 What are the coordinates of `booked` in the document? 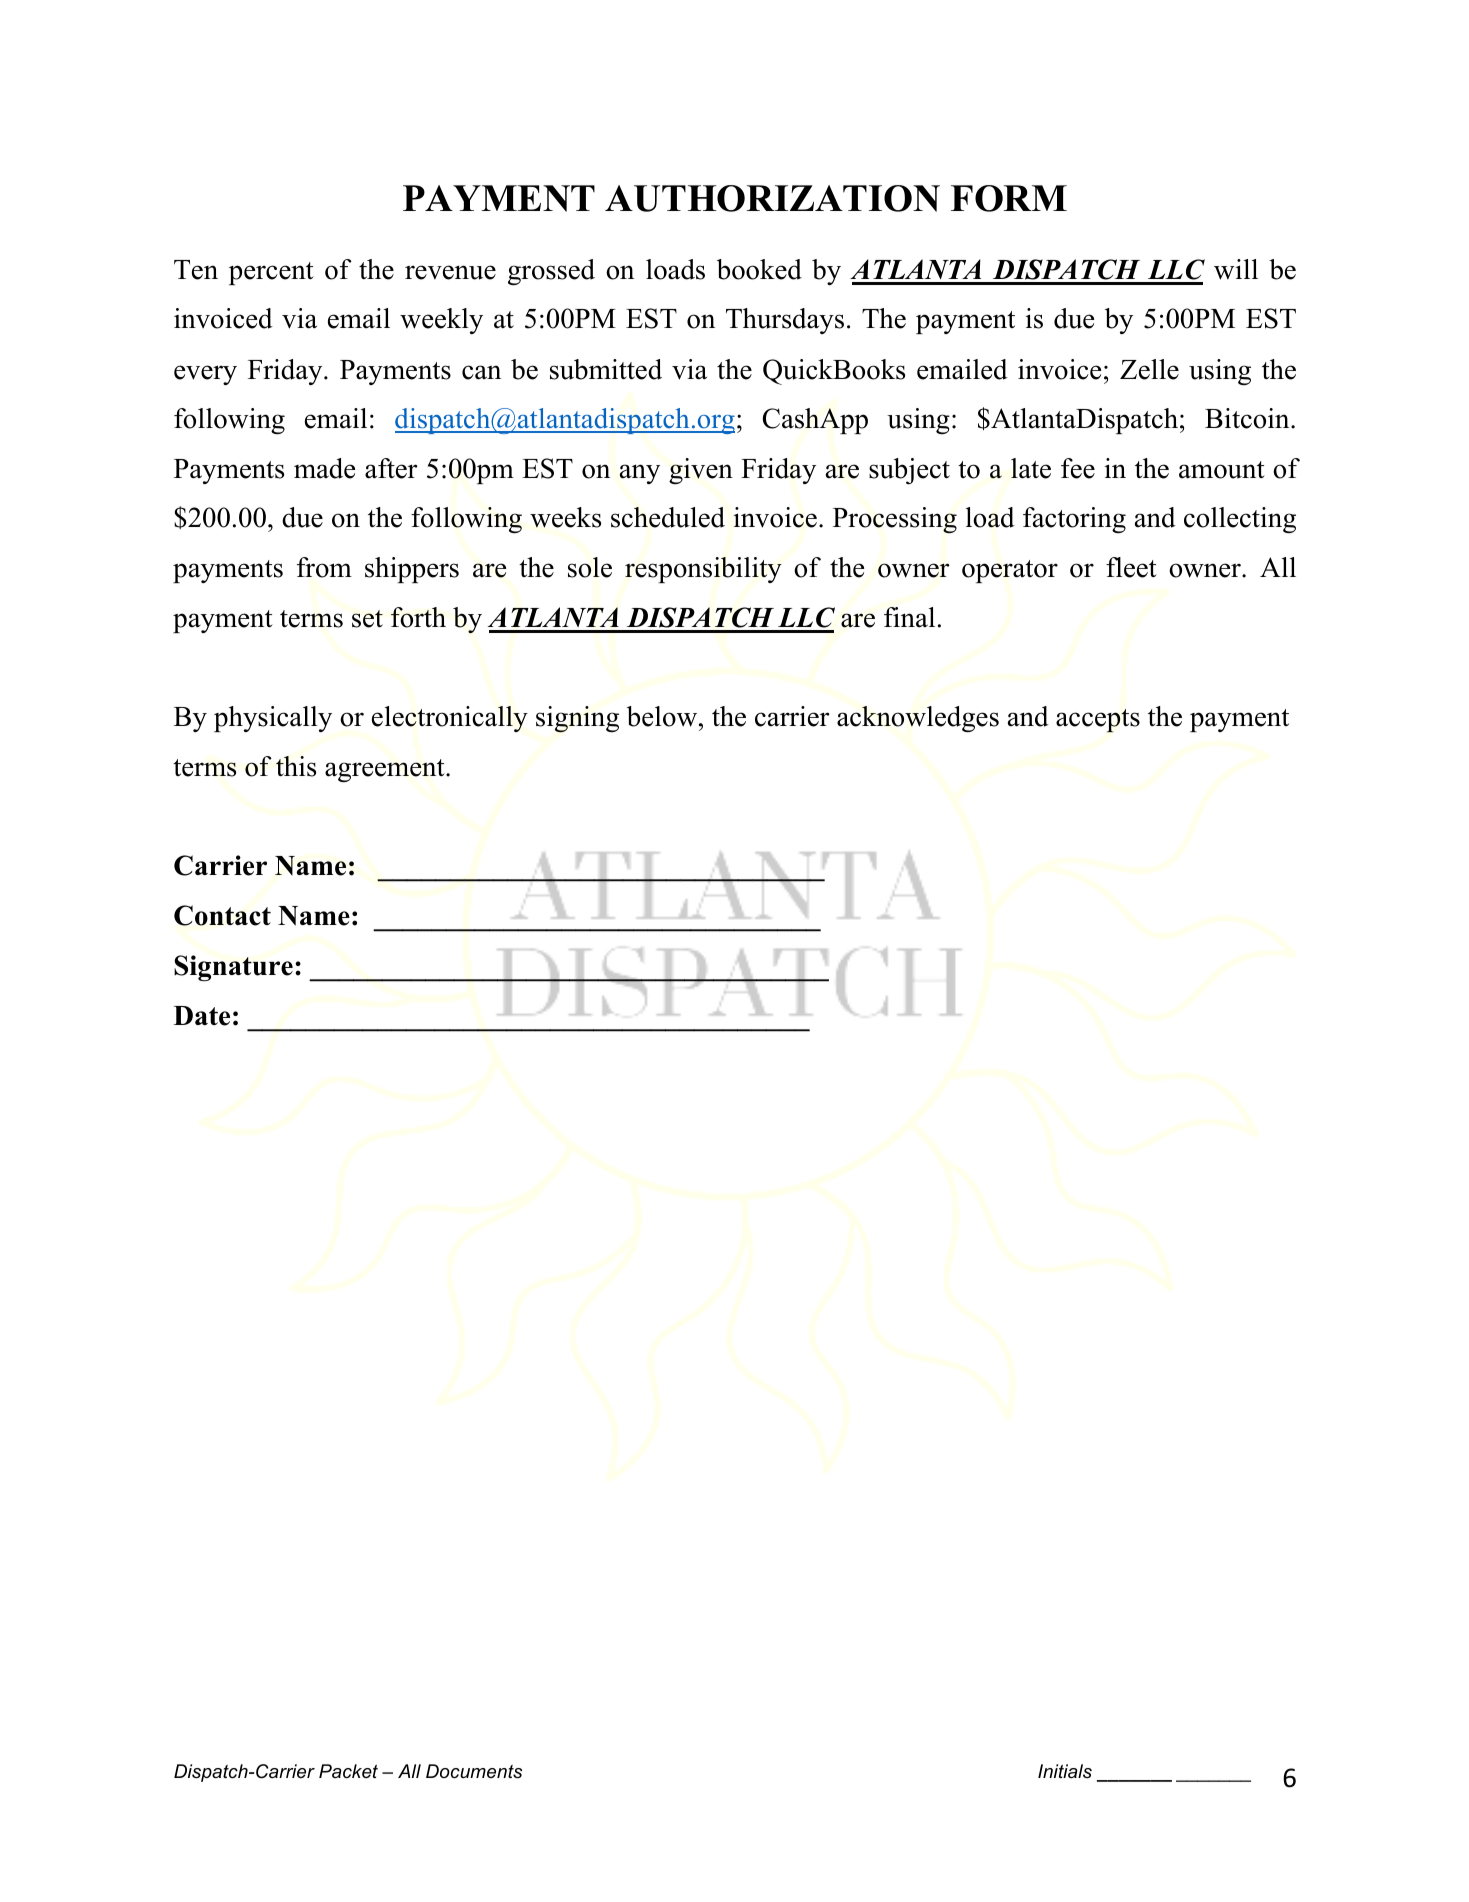 It's located at (759, 269).
